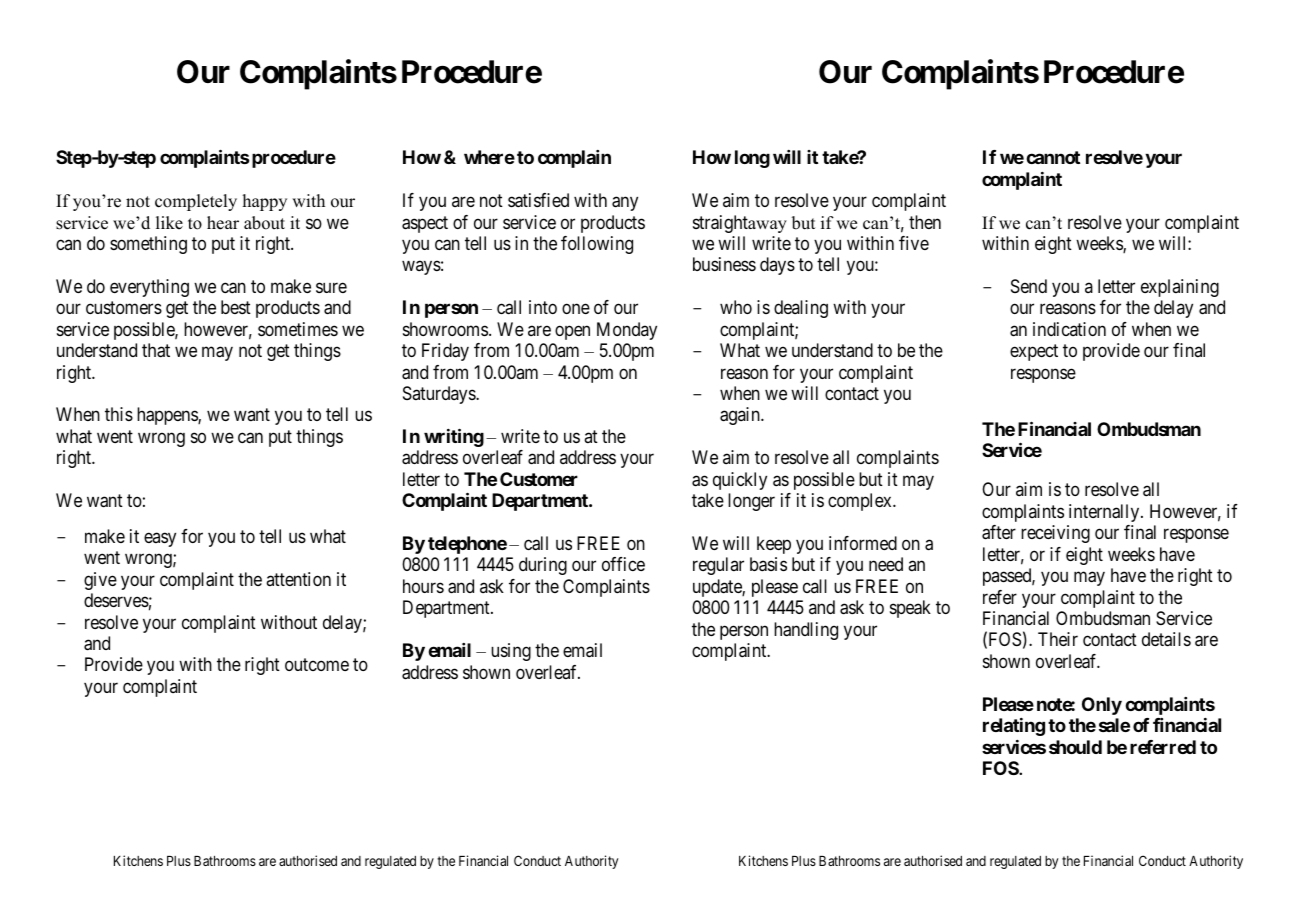 Image resolution: width=1308 pixels, height=924 pixels. I want to click on cannot, so click(1053, 157).
